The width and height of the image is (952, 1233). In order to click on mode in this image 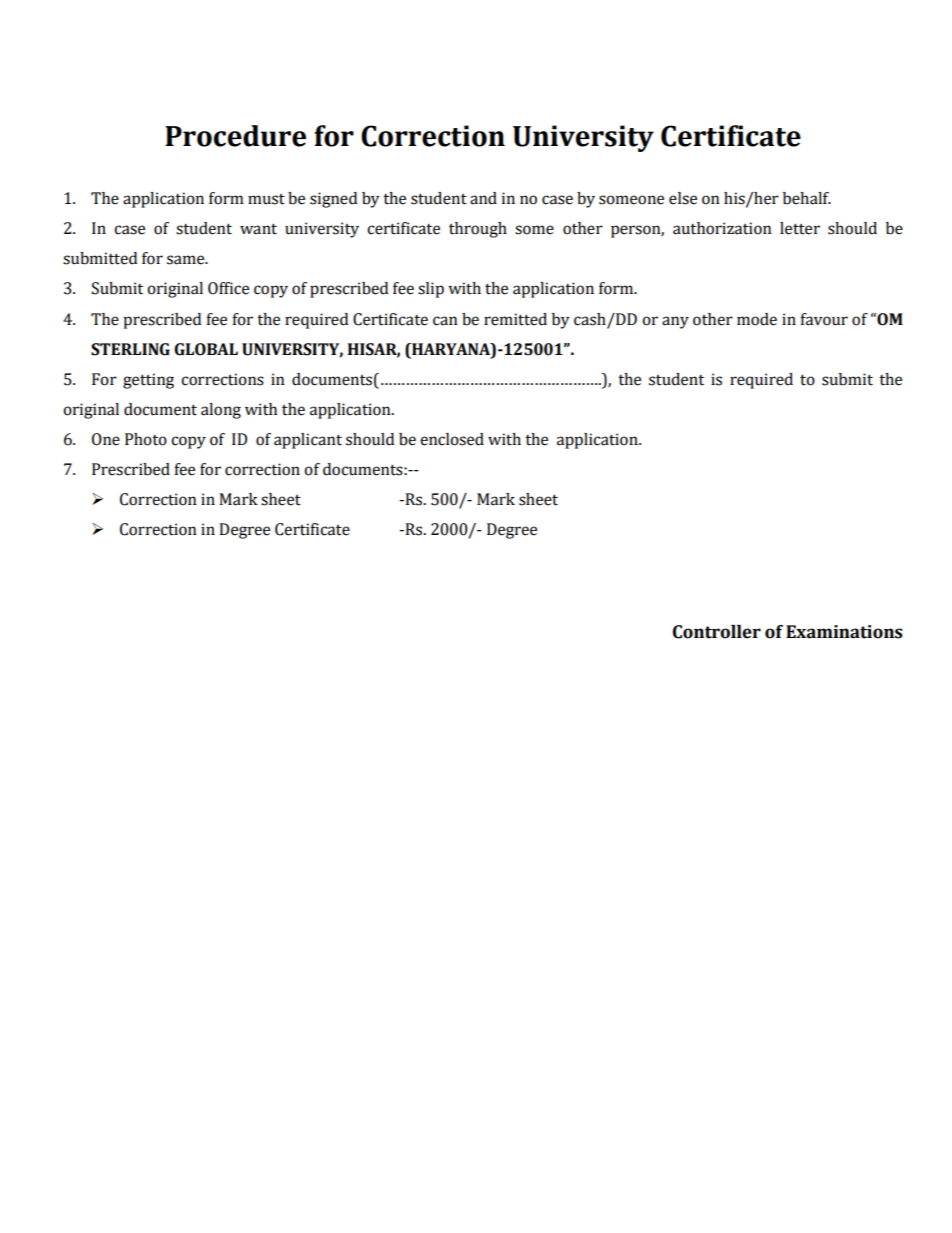, I will do `click(757, 319)`.
